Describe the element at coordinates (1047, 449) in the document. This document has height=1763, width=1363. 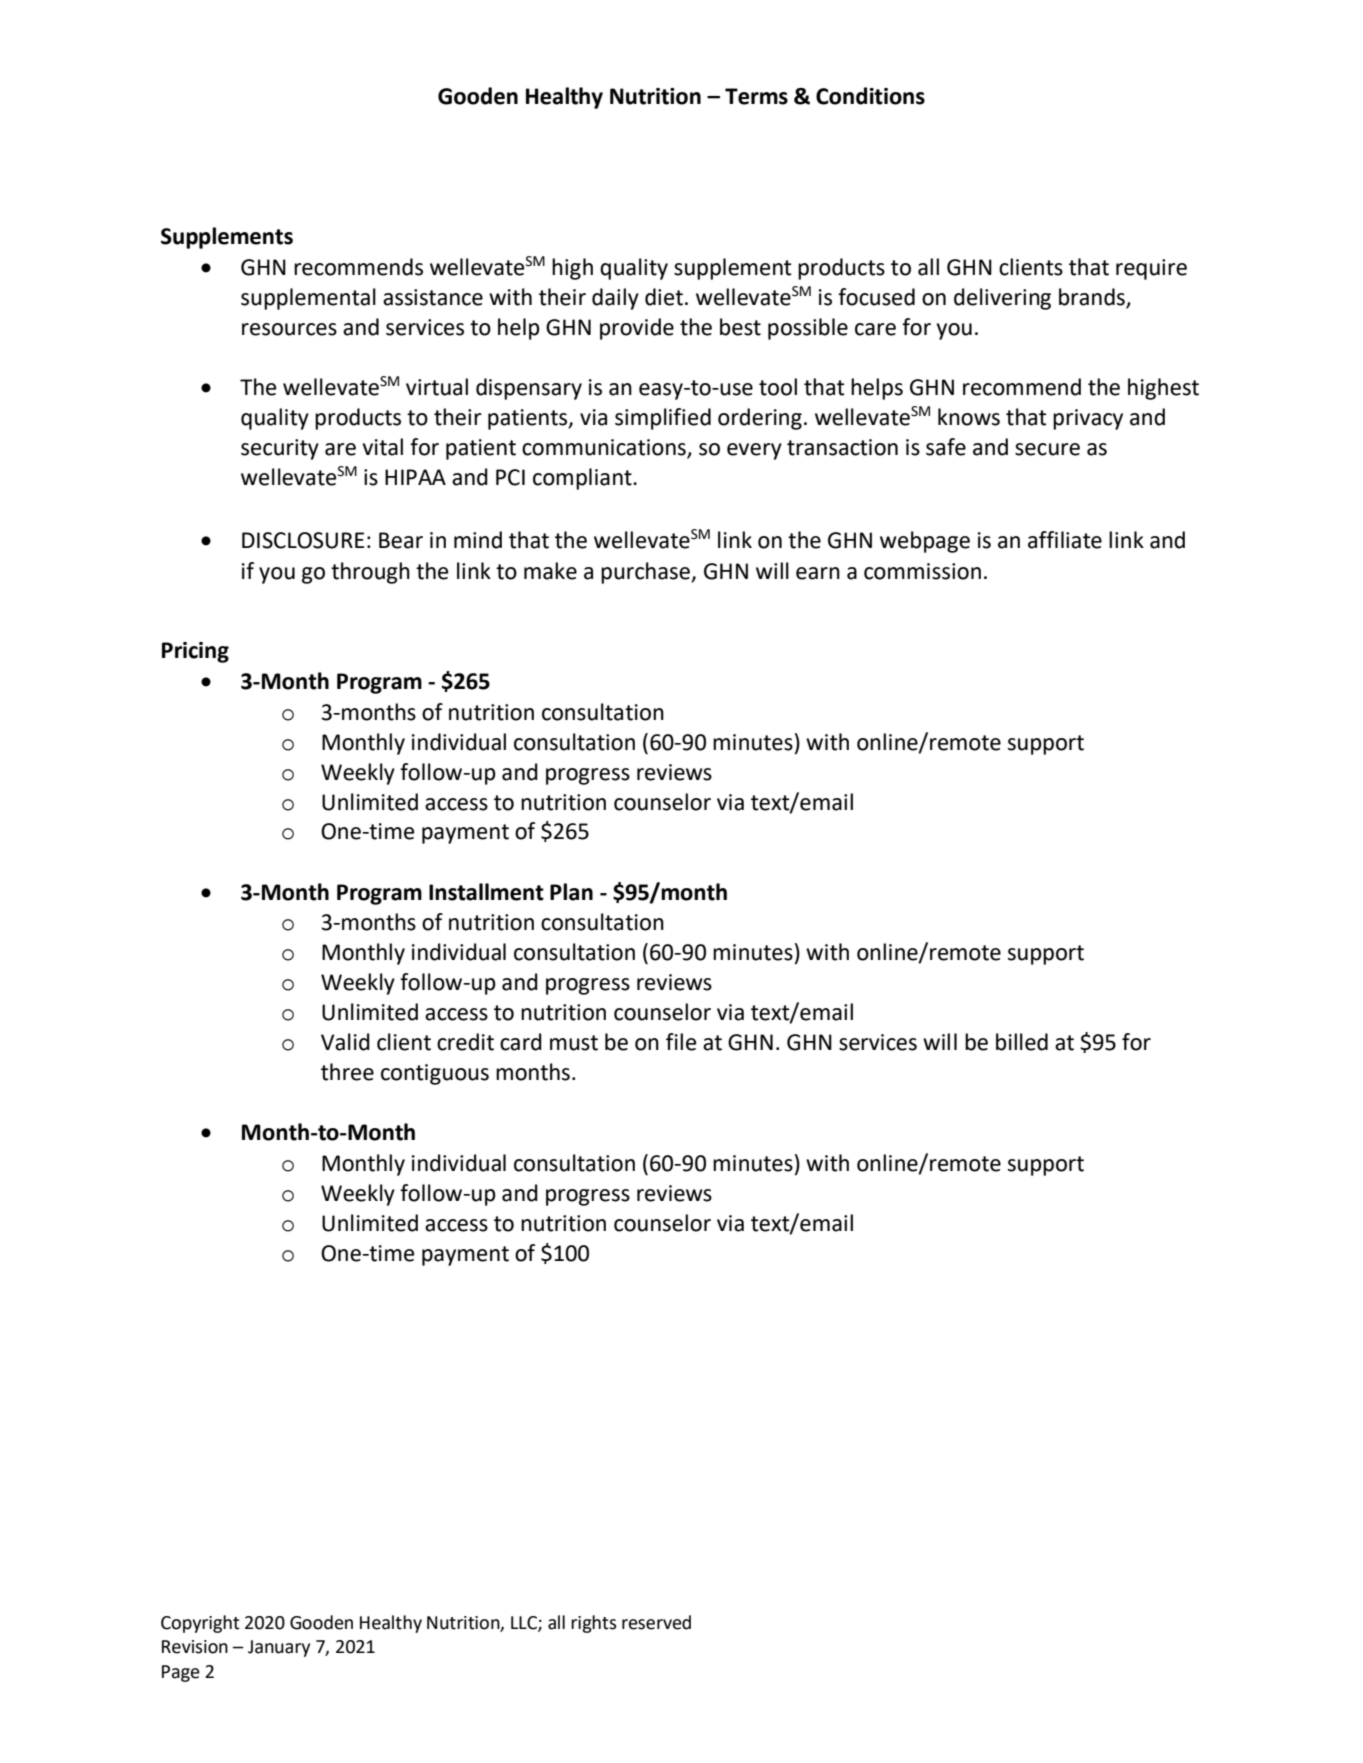
I see `secure` at that location.
